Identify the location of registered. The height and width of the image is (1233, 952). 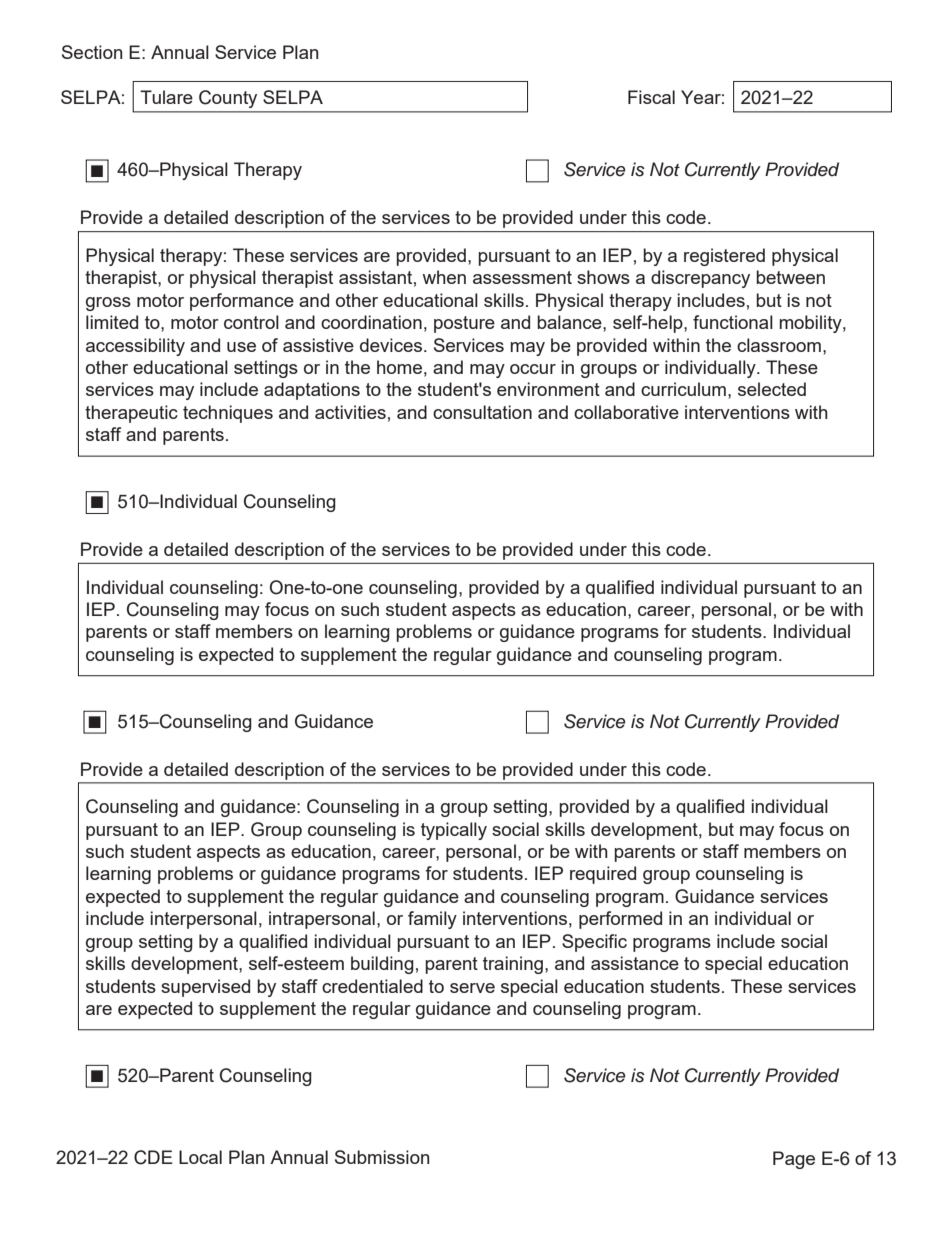
(724, 257).
